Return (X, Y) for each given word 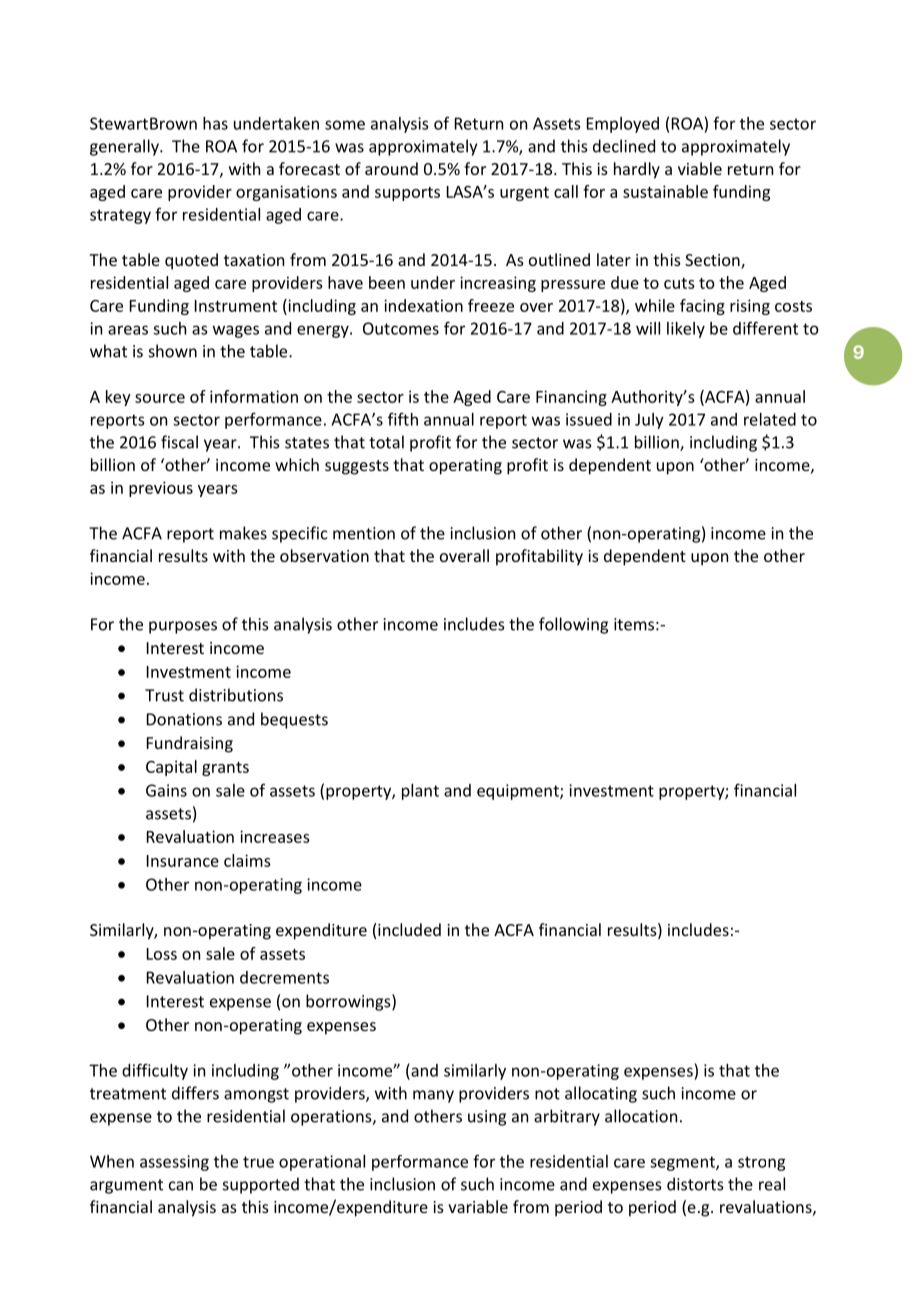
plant (420, 792)
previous (161, 489)
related (770, 419)
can (181, 1186)
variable (478, 1206)
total (386, 442)
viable (700, 168)
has (215, 123)
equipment (519, 792)
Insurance (183, 861)
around (391, 168)
